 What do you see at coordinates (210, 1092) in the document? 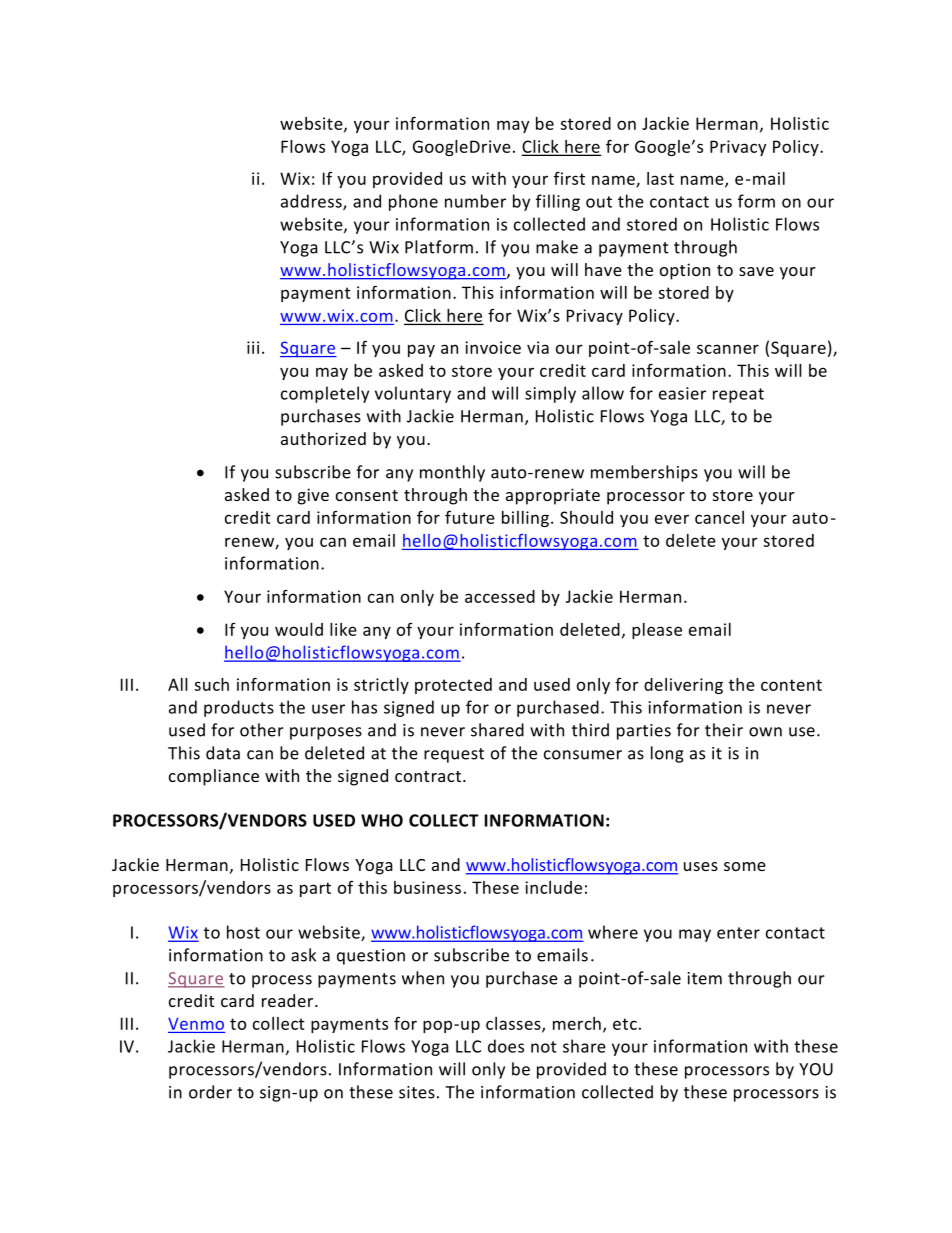
I see `order` at bounding box center [210, 1092].
